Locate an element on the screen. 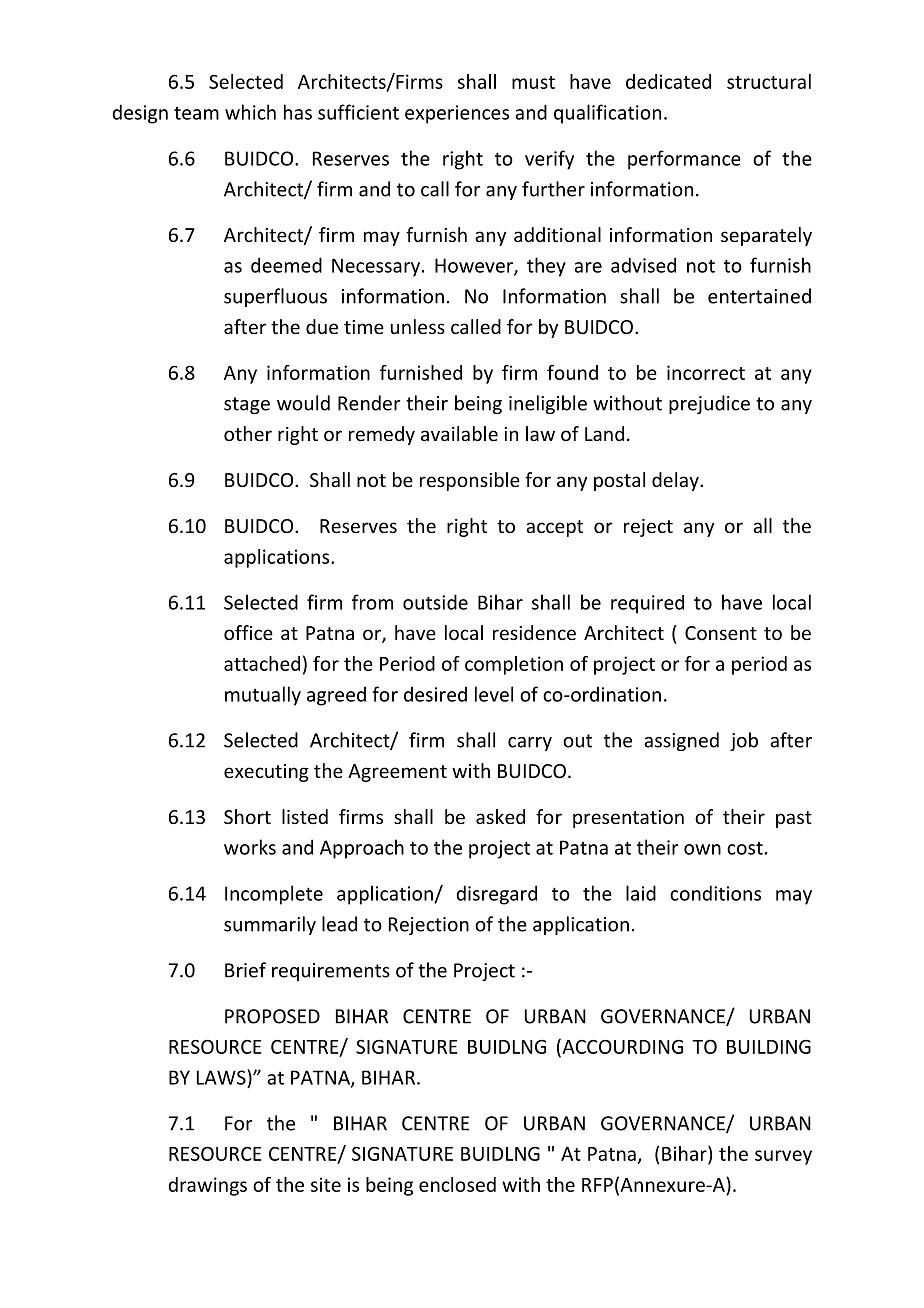  drawings is located at coordinates (207, 1186).
